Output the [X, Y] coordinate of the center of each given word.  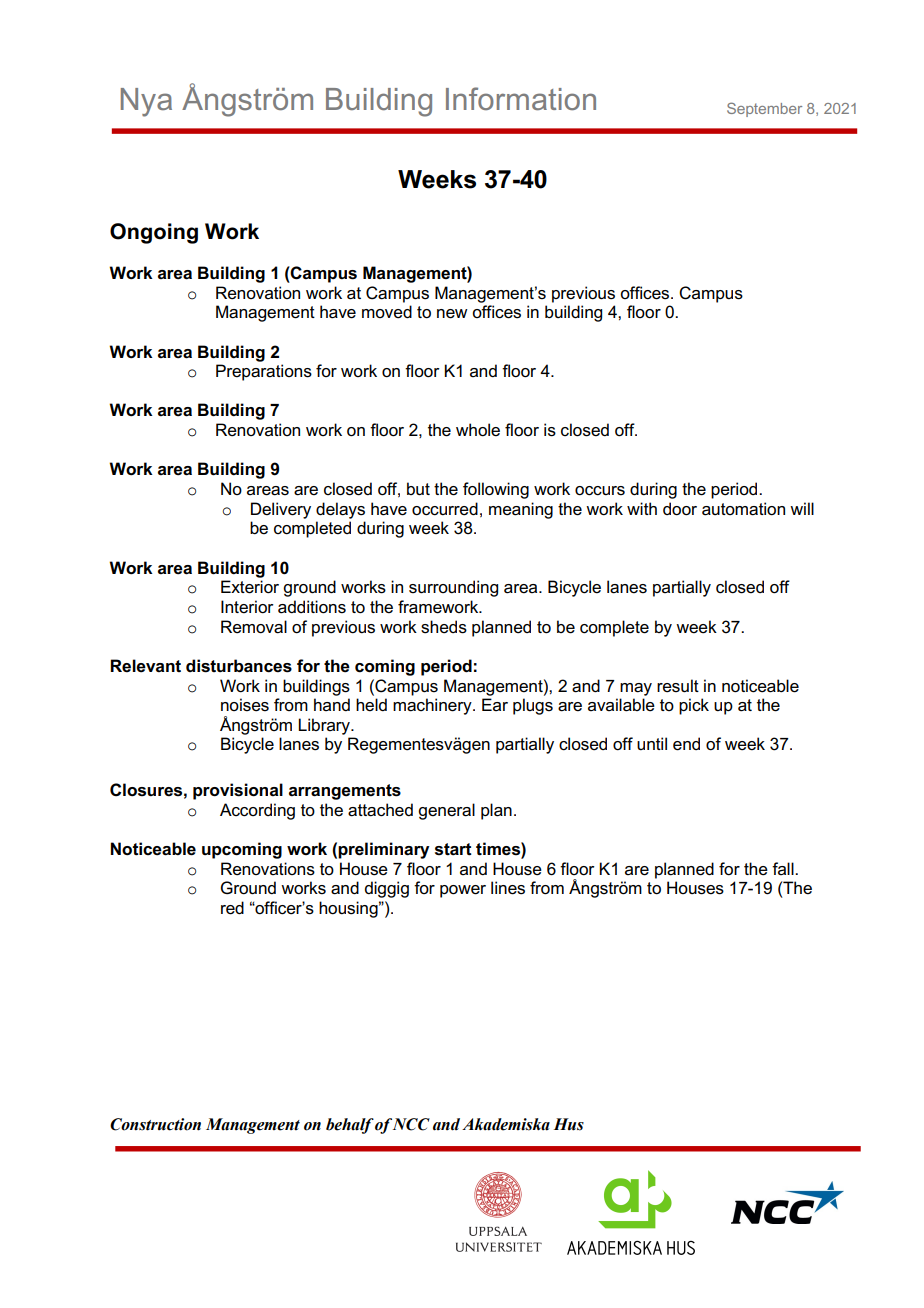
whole [478, 430]
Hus [569, 1124]
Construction [155, 1124]
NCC [411, 1124]
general [446, 811]
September [764, 109]
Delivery [281, 510]
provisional [238, 791]
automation [743, 509]
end [686, 744]
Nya [146, 102]
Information [521, 98]
